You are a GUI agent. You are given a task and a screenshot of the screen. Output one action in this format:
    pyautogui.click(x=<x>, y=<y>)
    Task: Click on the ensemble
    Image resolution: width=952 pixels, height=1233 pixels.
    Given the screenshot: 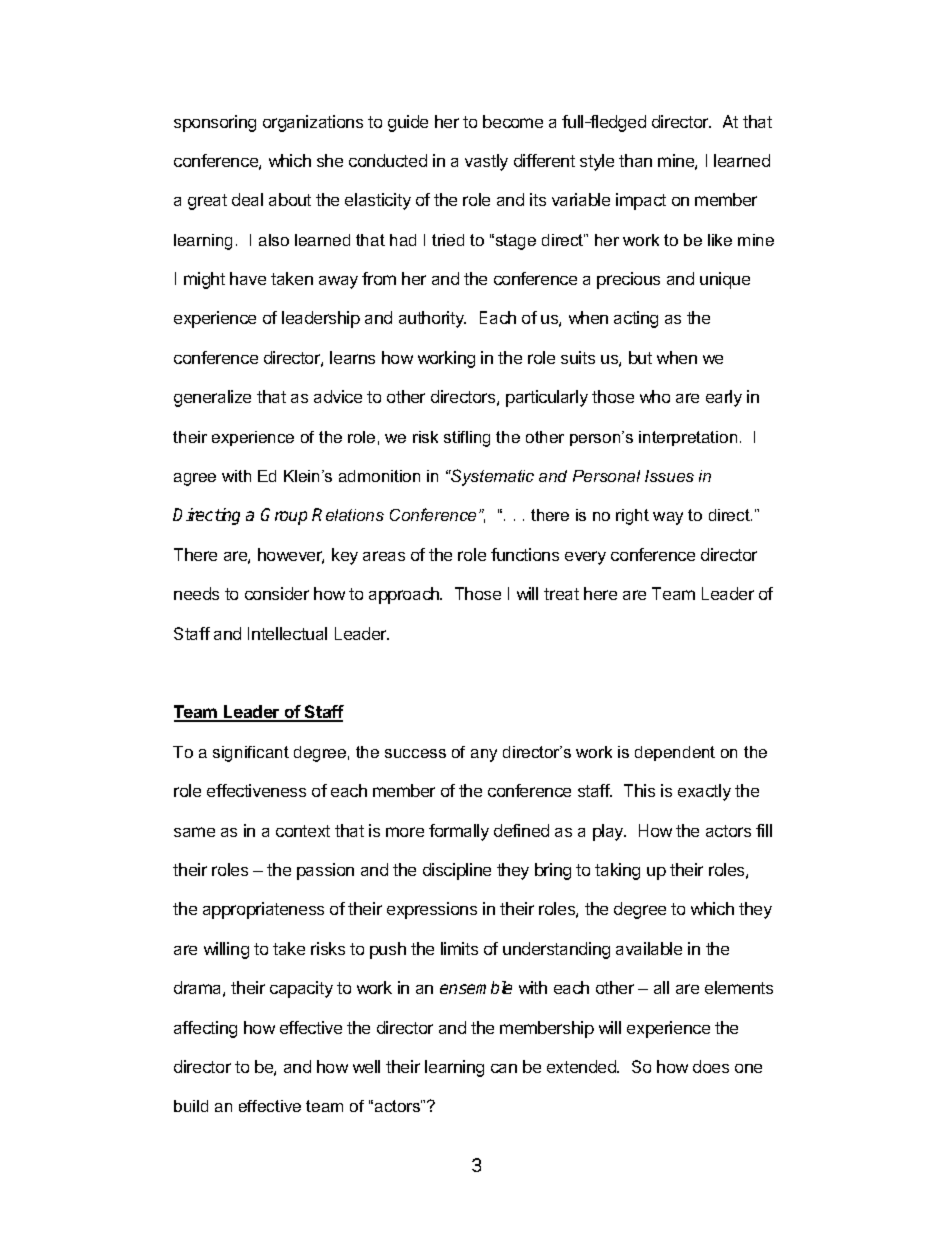 What is the action you would take?
    pyautogui.click(x=476, y=987)
